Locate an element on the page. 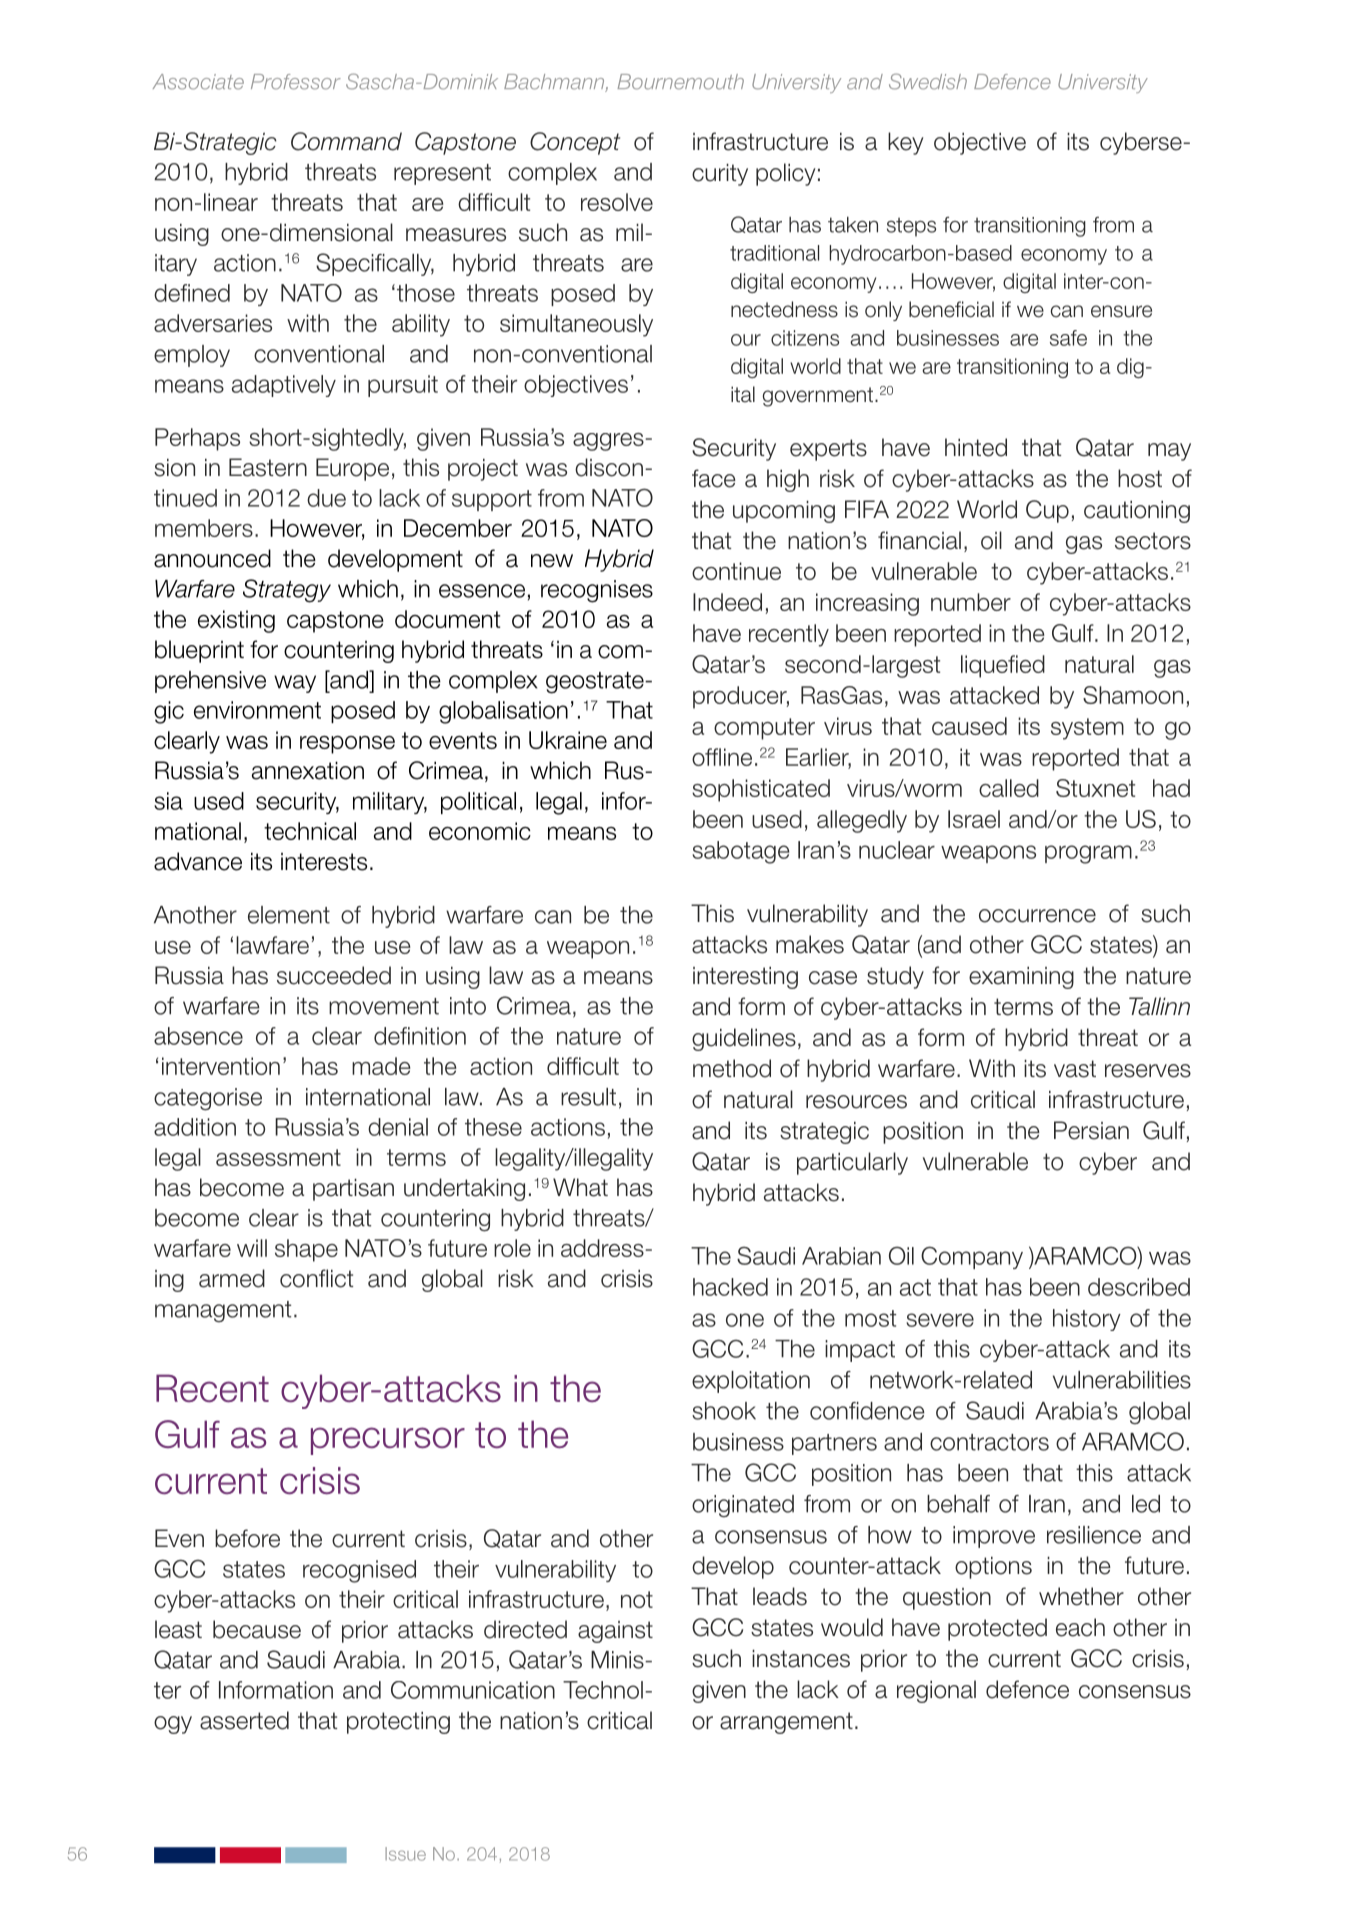 Image resolution: width=1345 pixels, height=1921 pixels. Command is located at coordinates (346, 141).
